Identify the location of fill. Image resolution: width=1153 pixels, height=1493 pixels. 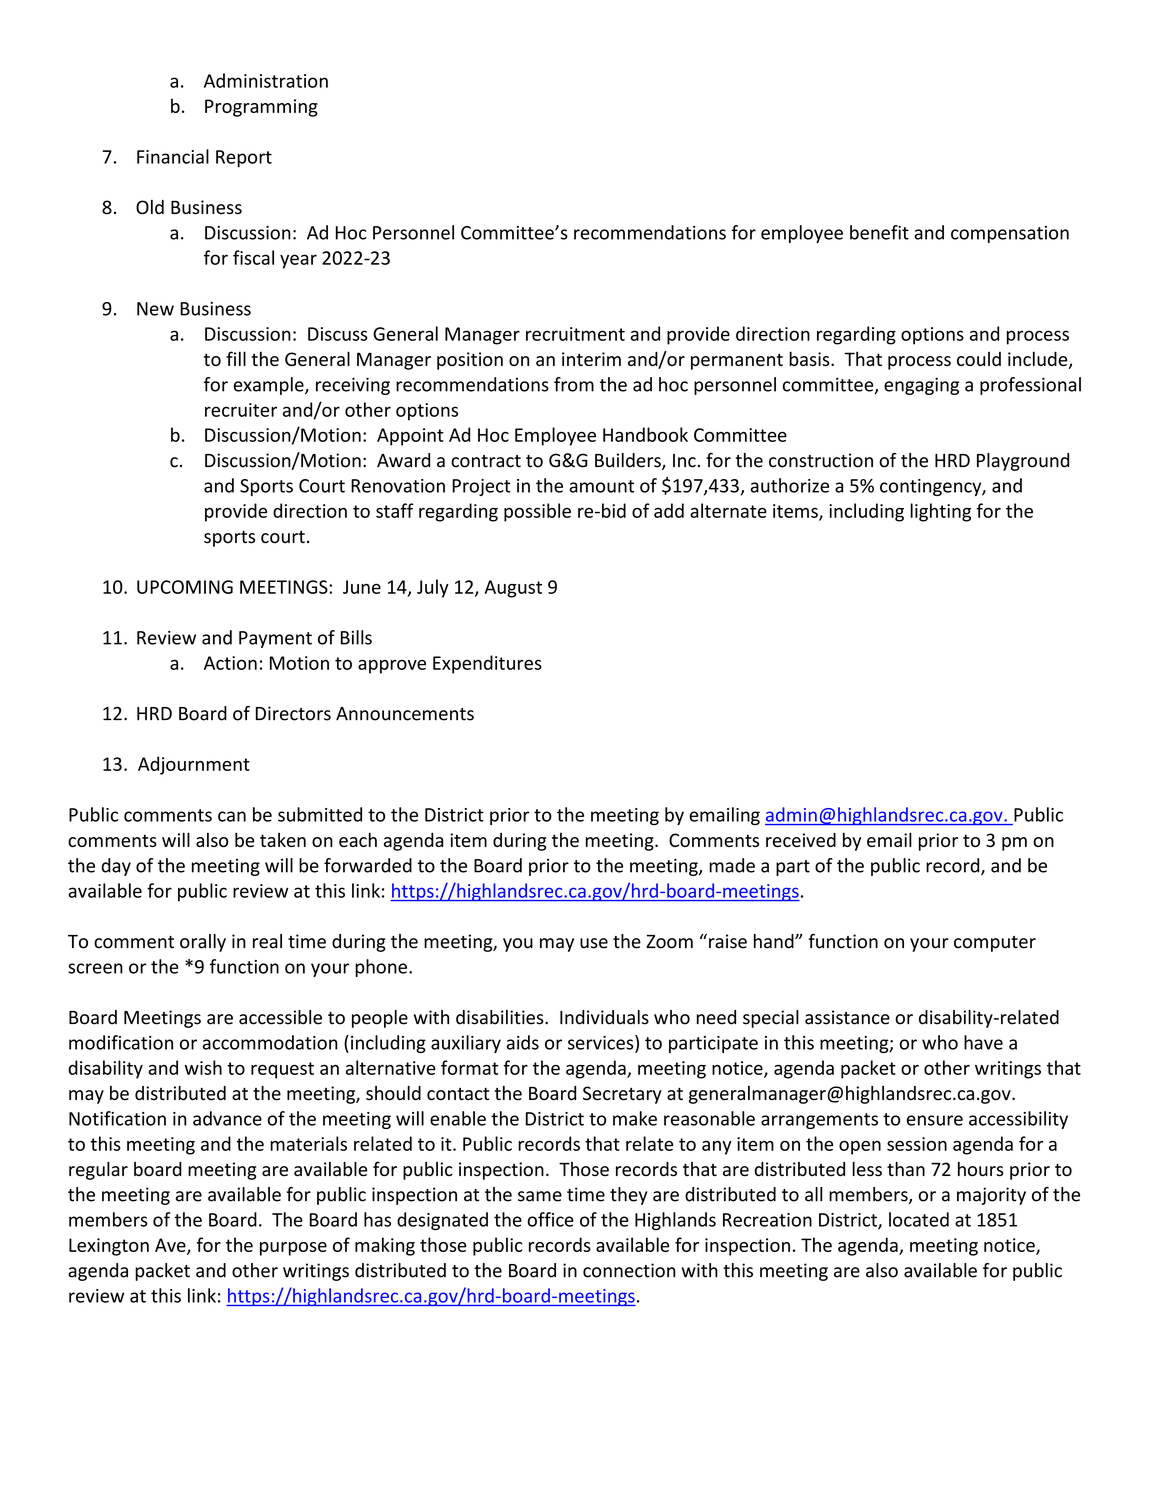
(236, 358).
